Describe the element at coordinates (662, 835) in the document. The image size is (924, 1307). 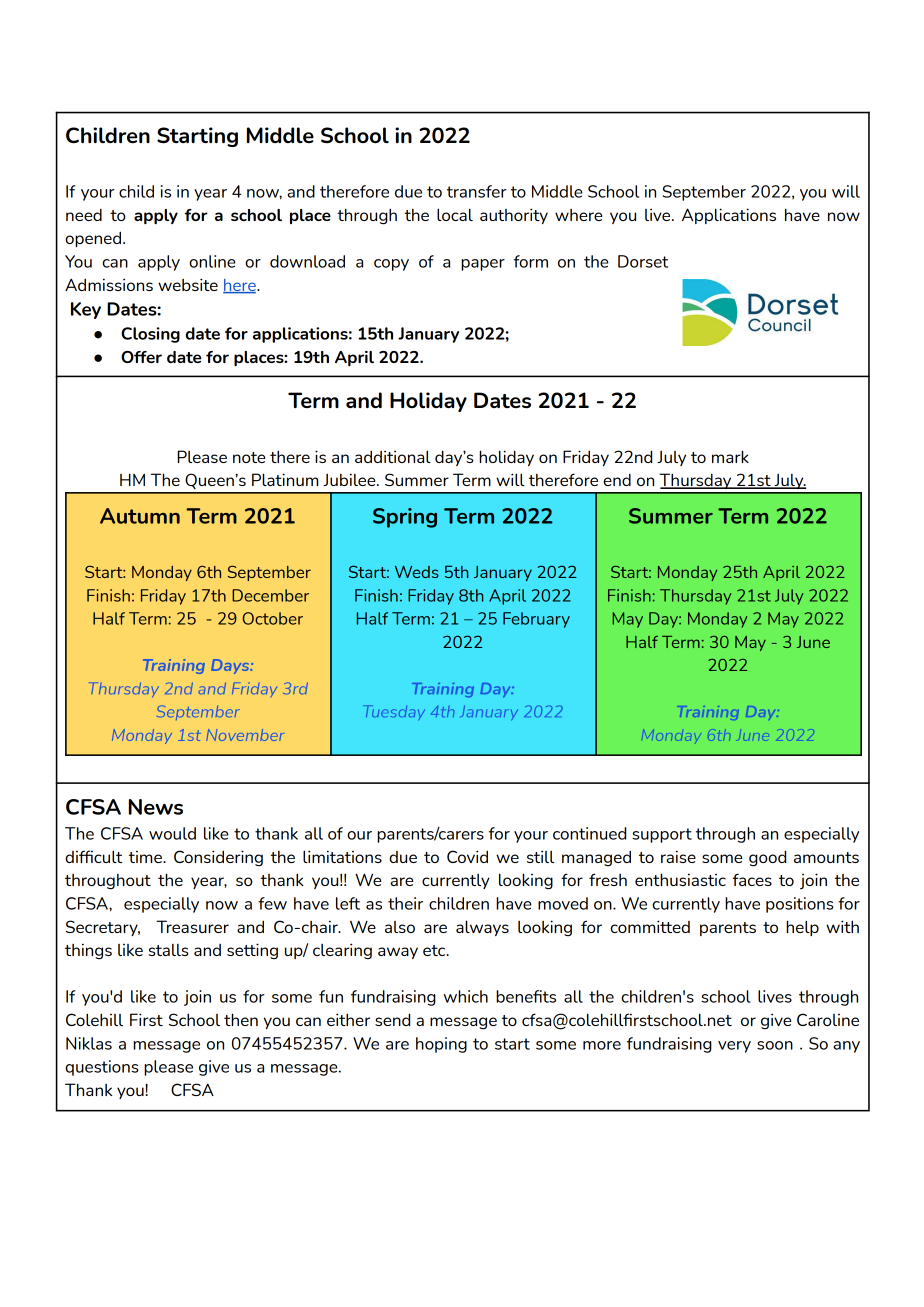
I see `support` at that location.
